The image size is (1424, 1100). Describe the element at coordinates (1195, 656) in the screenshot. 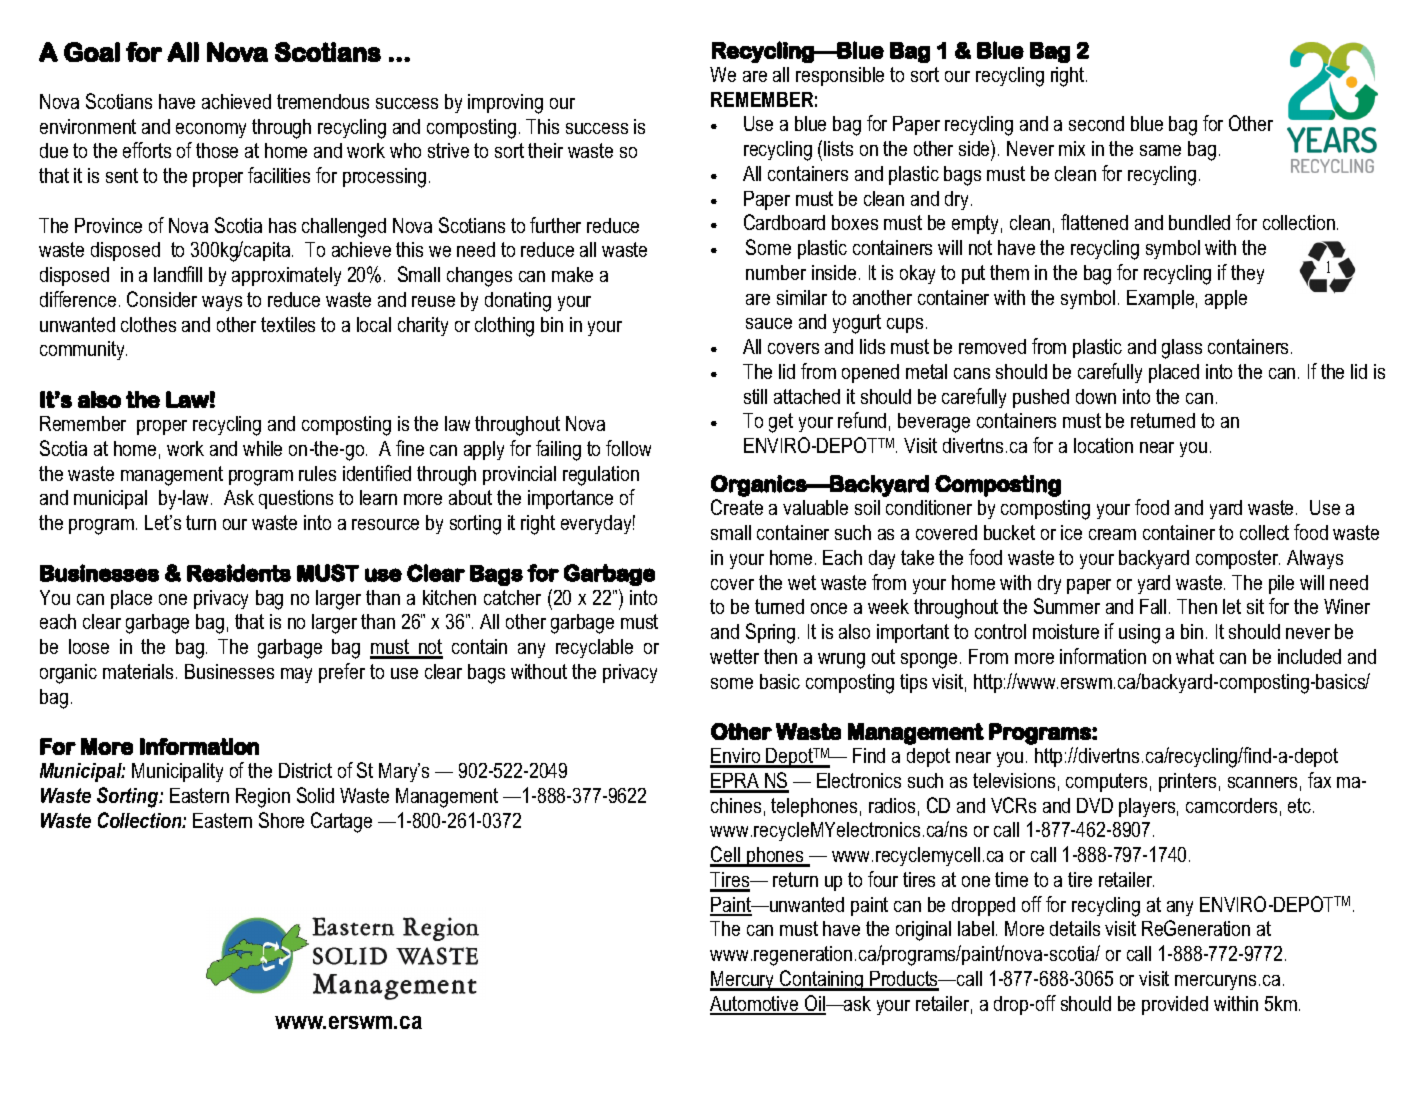

I see `what` at that location.
